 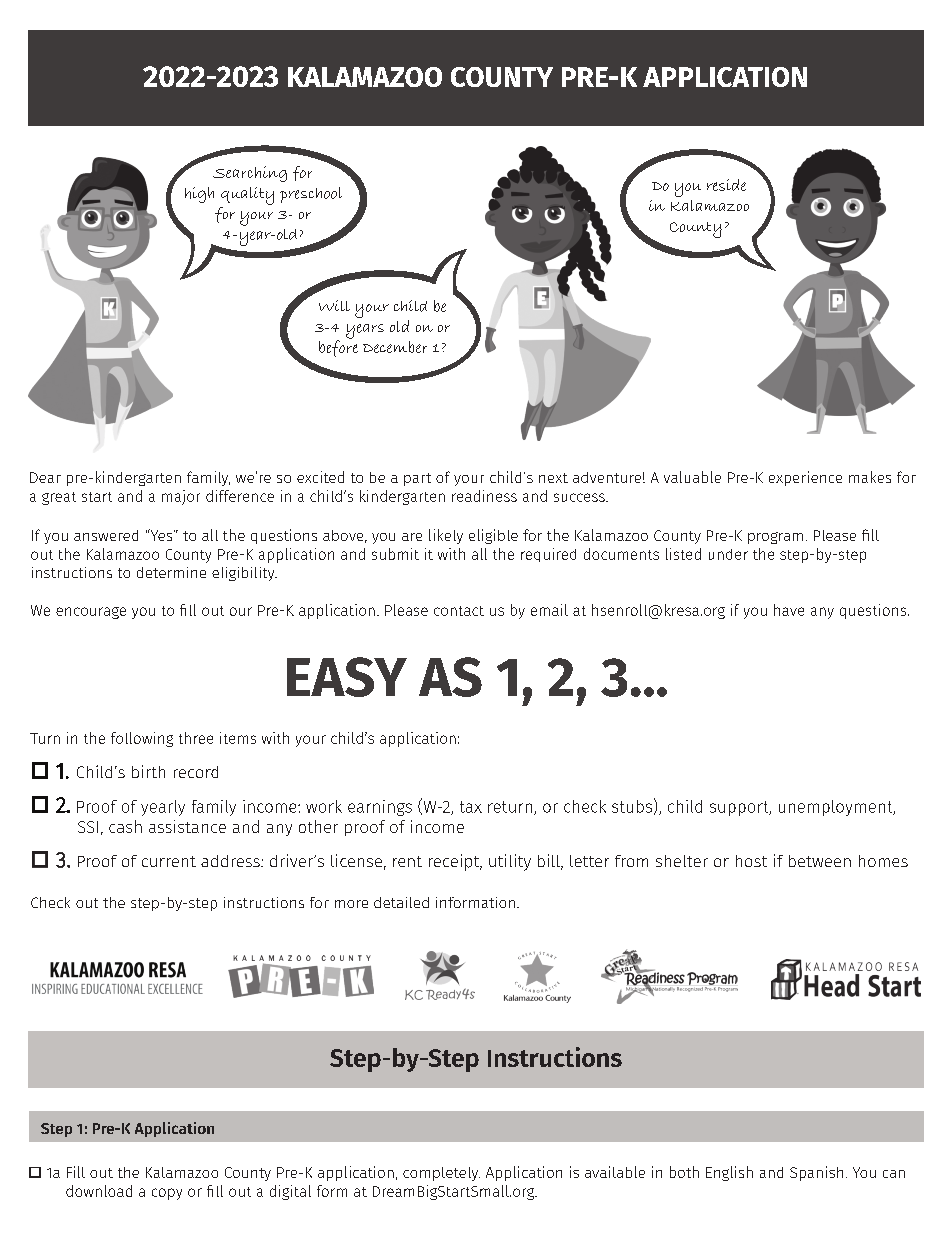 I want to click on preschool, so click(x=311, y=195).
